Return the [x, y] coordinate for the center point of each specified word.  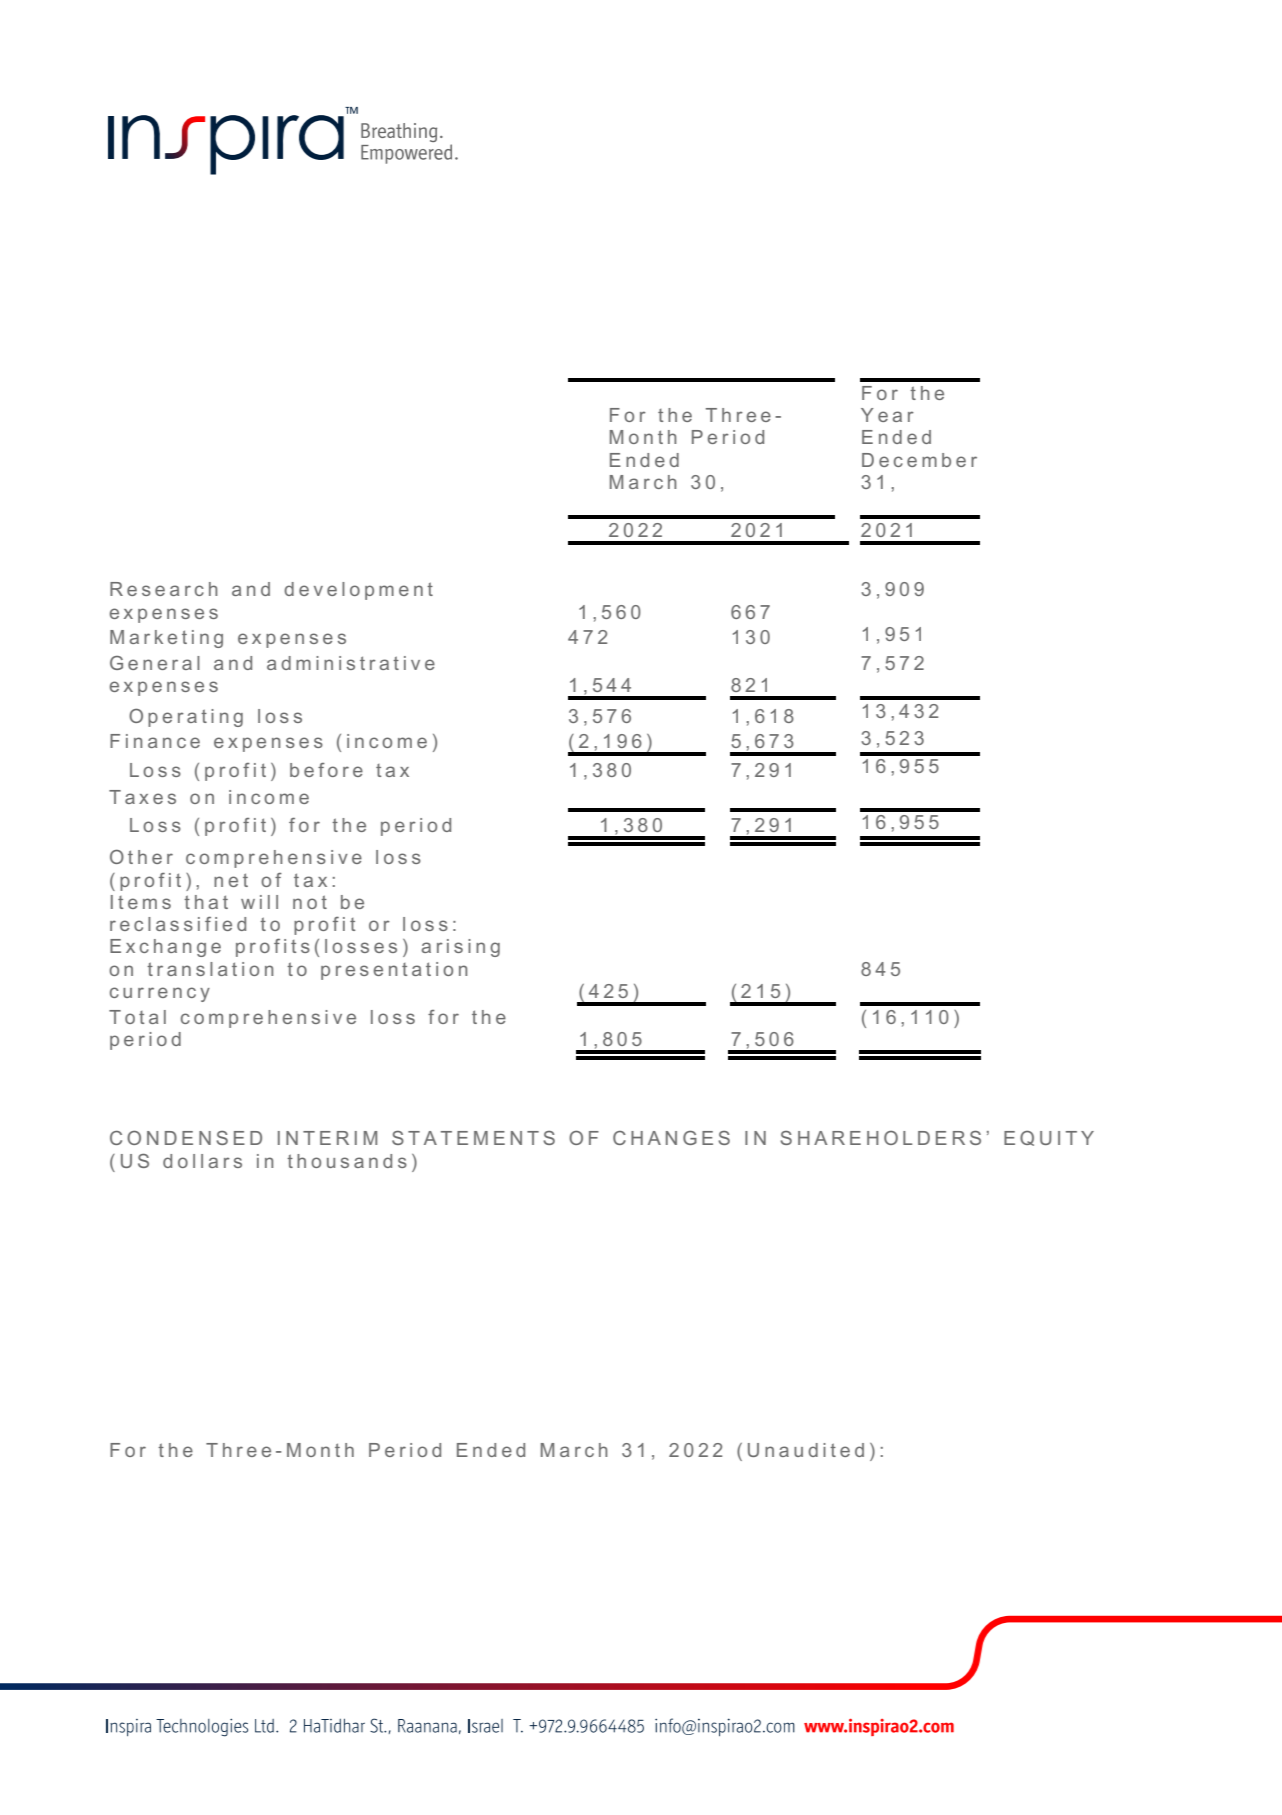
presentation [394, 971]
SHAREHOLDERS [880, 1138]
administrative [351, 663]
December [919, 460]
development [358, 591]
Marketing [166, 639]
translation [210, 969]
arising [460, 948]
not [310, 902]
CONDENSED [186, 1137]
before [326, 770]
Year [887, 415]
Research [164, 589]
